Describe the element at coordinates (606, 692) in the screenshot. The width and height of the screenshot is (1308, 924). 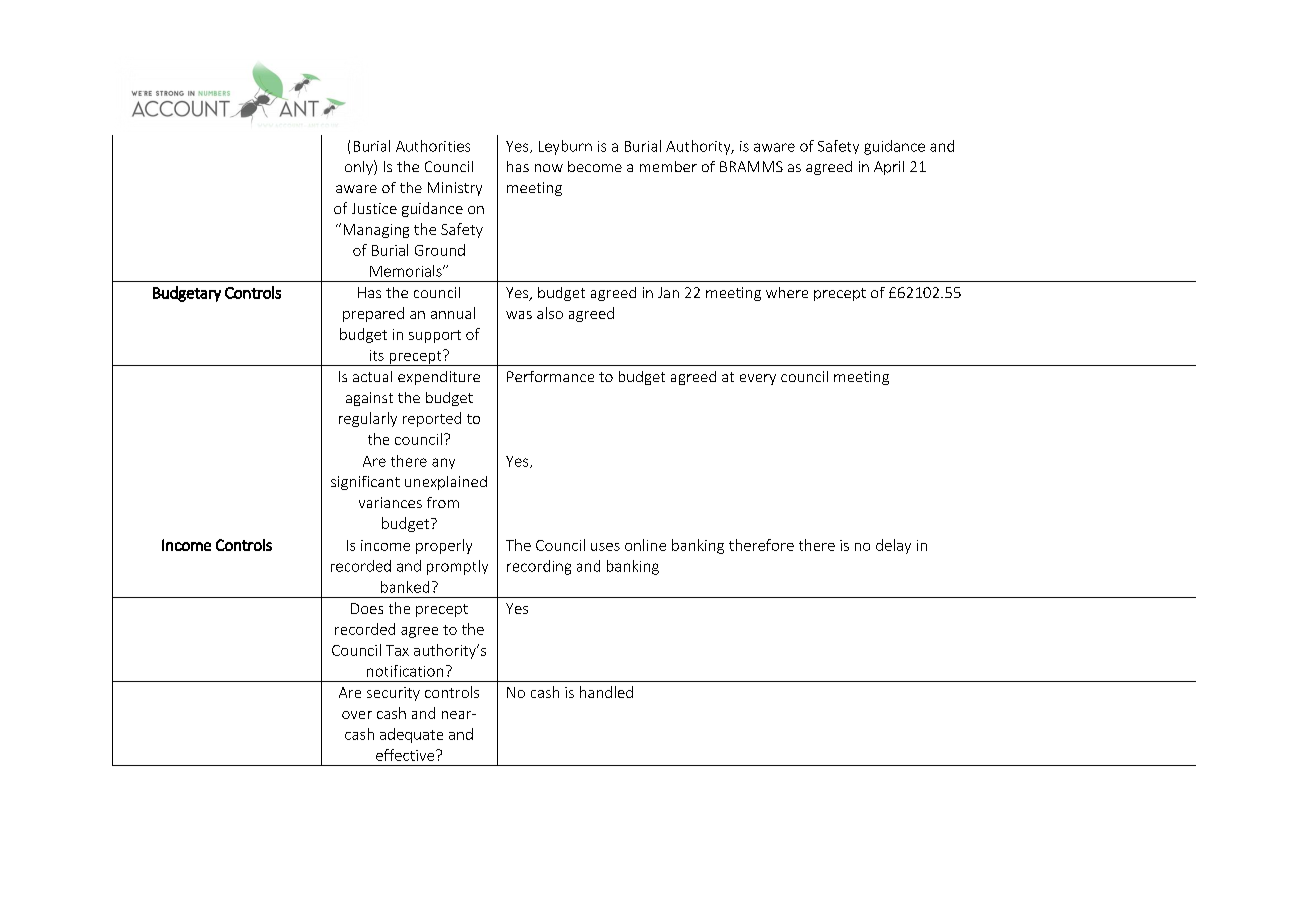
I see `handled` at that location.
